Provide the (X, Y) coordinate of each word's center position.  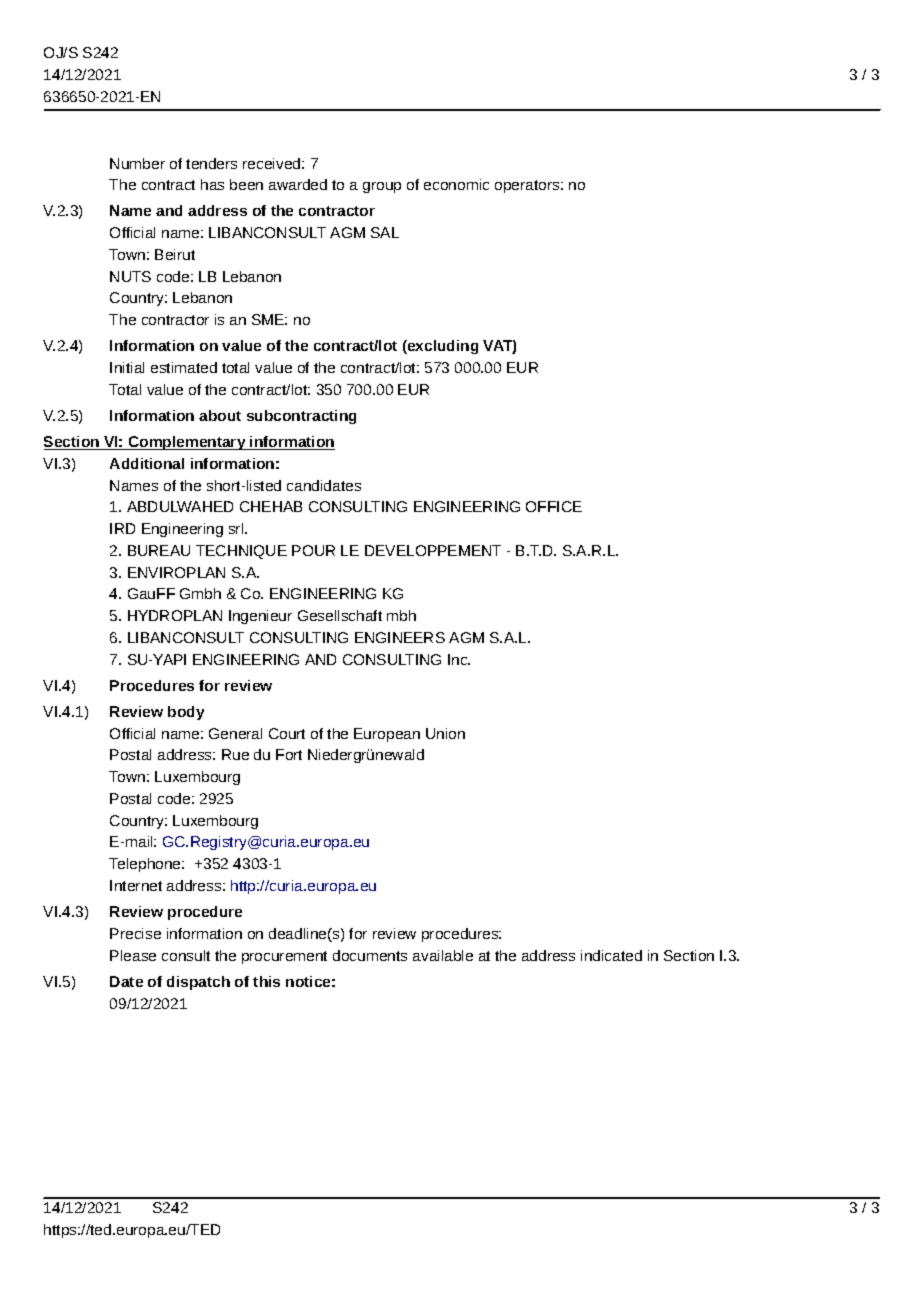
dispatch (198, 983)
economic (456, 184)
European (387, 735)
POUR (313, 550)
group (382, 187)
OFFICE (554, 506)
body (186, 713)
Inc (459, 659)
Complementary (187, 443)
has (212, 184)
